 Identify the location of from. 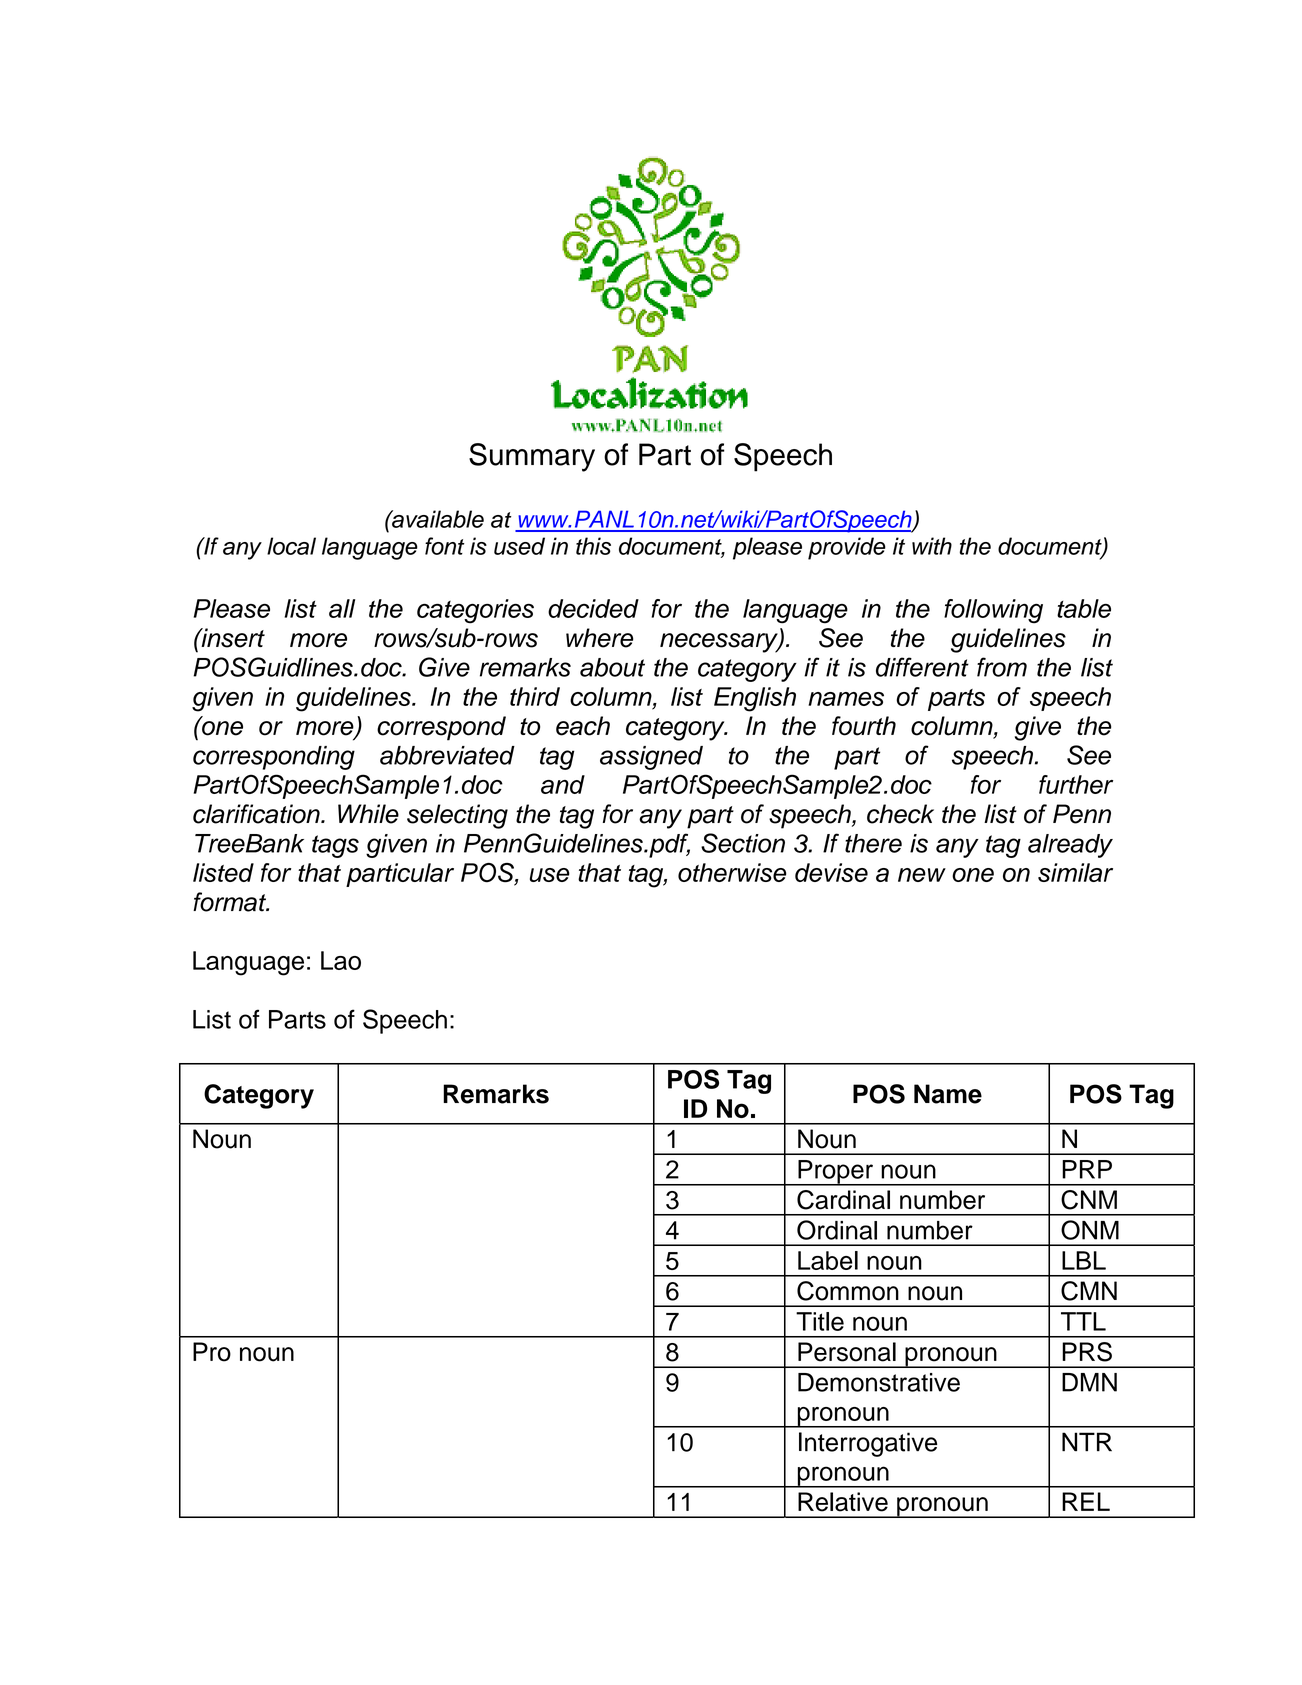
(1002, 667).
